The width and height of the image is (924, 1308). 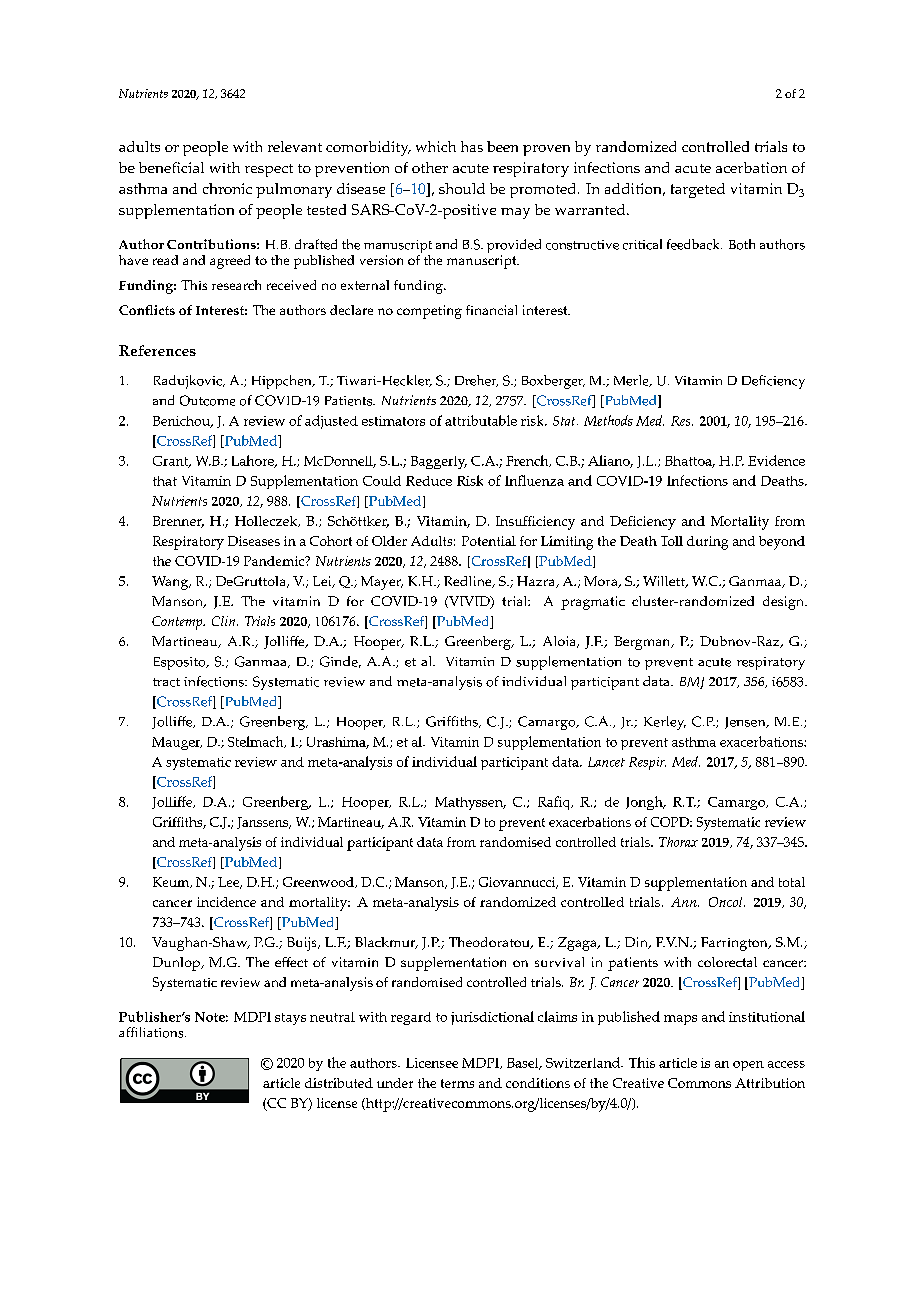 I want to click on Dreher, so click(x=476, y=381).
